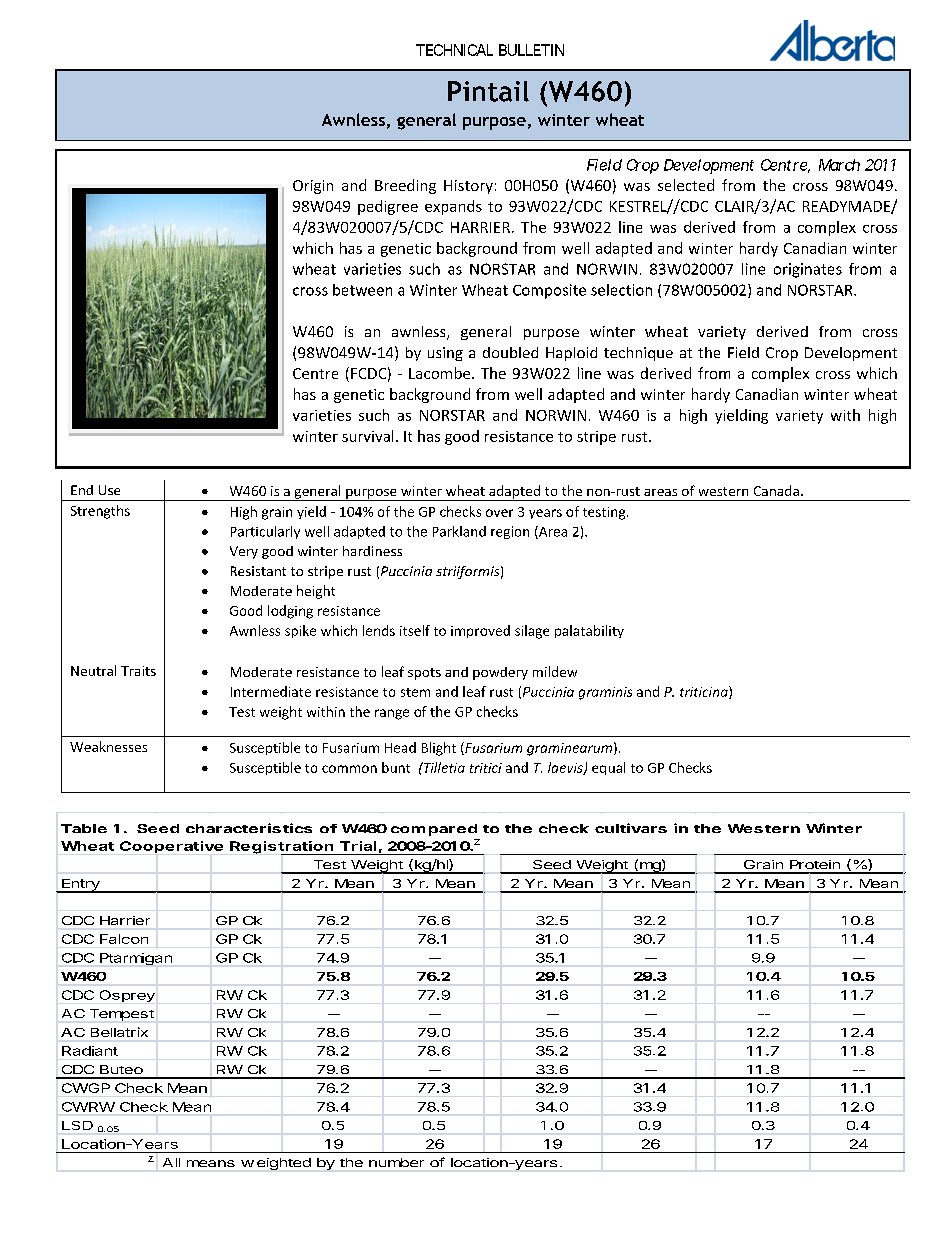  I want to click on Entry, so click(81, 886).
